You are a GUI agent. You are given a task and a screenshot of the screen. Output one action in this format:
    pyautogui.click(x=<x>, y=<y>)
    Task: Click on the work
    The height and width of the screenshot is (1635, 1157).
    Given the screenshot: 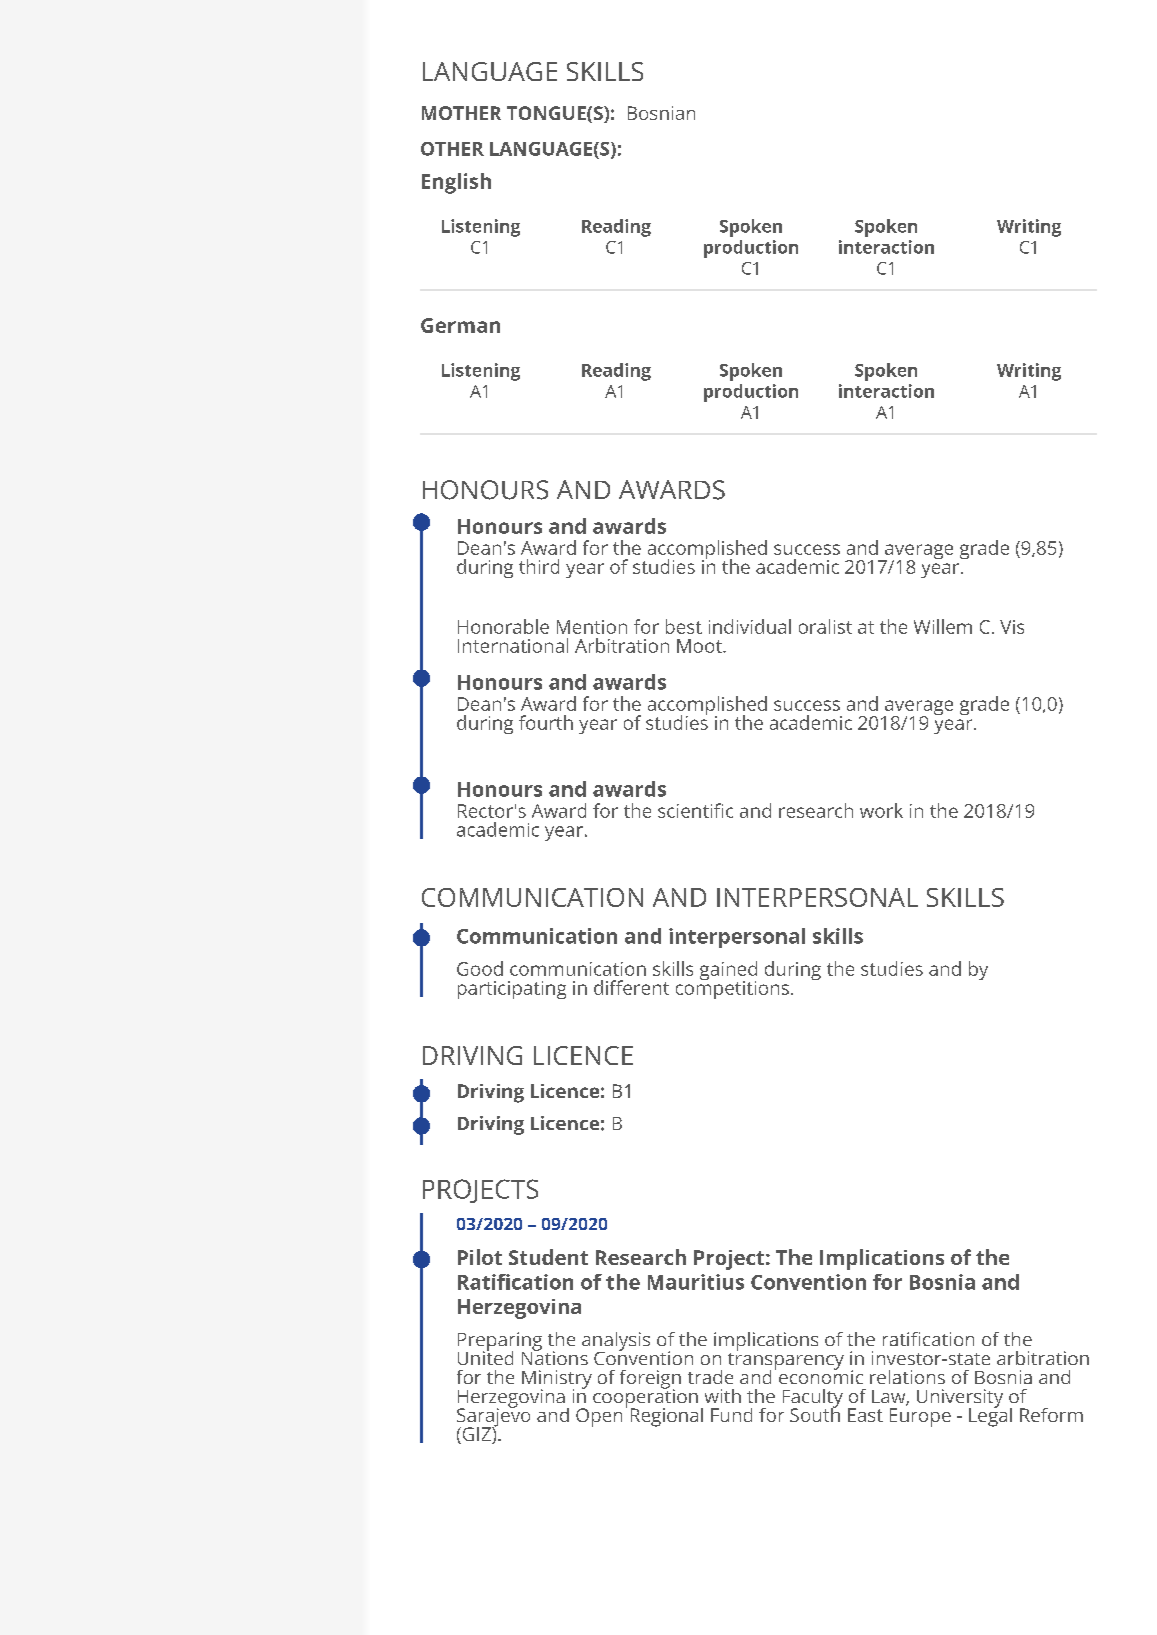 What is the action you would take?
    pyautogui.click(x=881, y=810)
